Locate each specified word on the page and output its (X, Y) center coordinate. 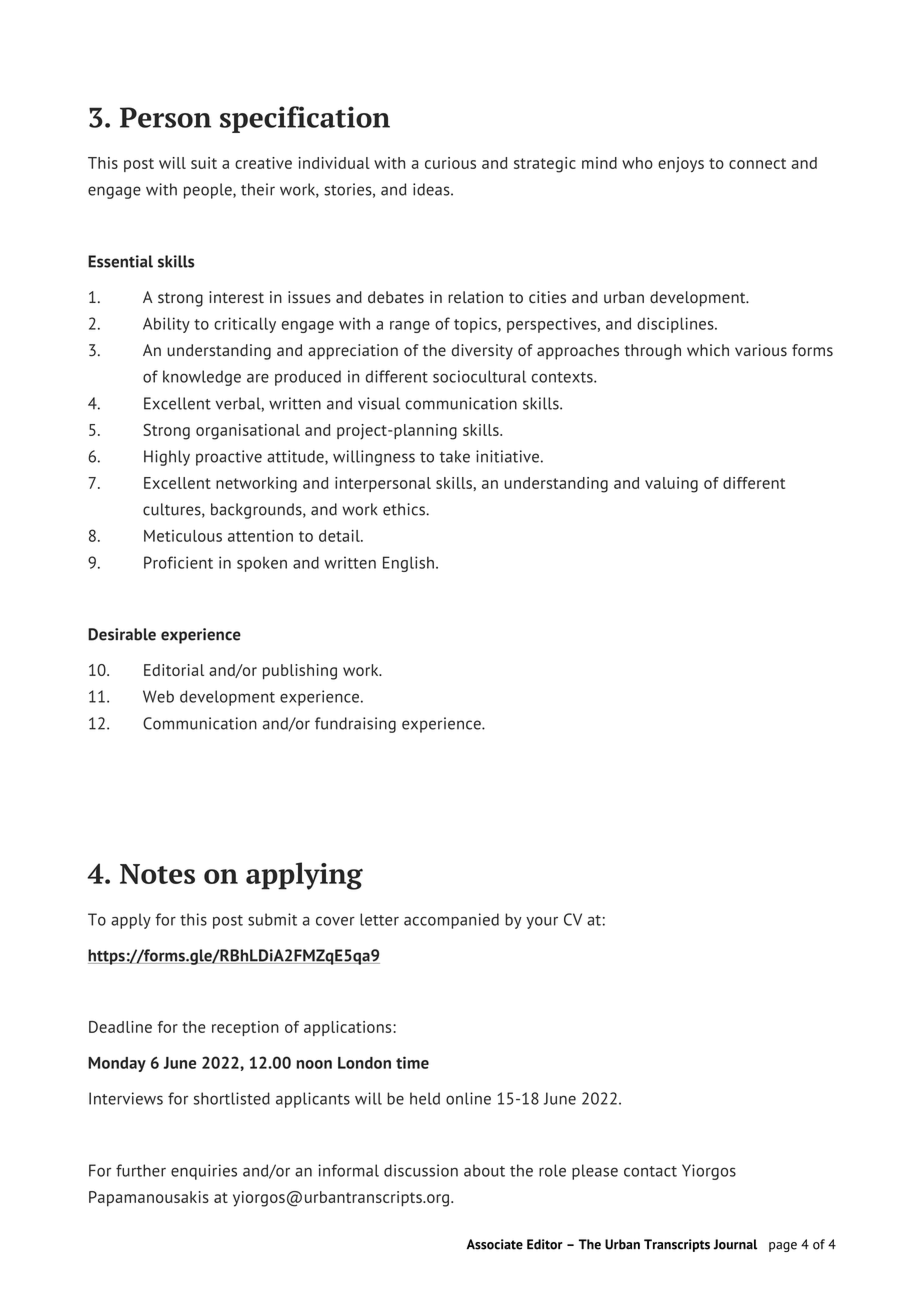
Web (158, 696)
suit (204, 163)
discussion (421, 1170)
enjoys (681, 165)
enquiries (204, 1172)
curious (450, 163)
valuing (671, 485)
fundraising (355, 725)
